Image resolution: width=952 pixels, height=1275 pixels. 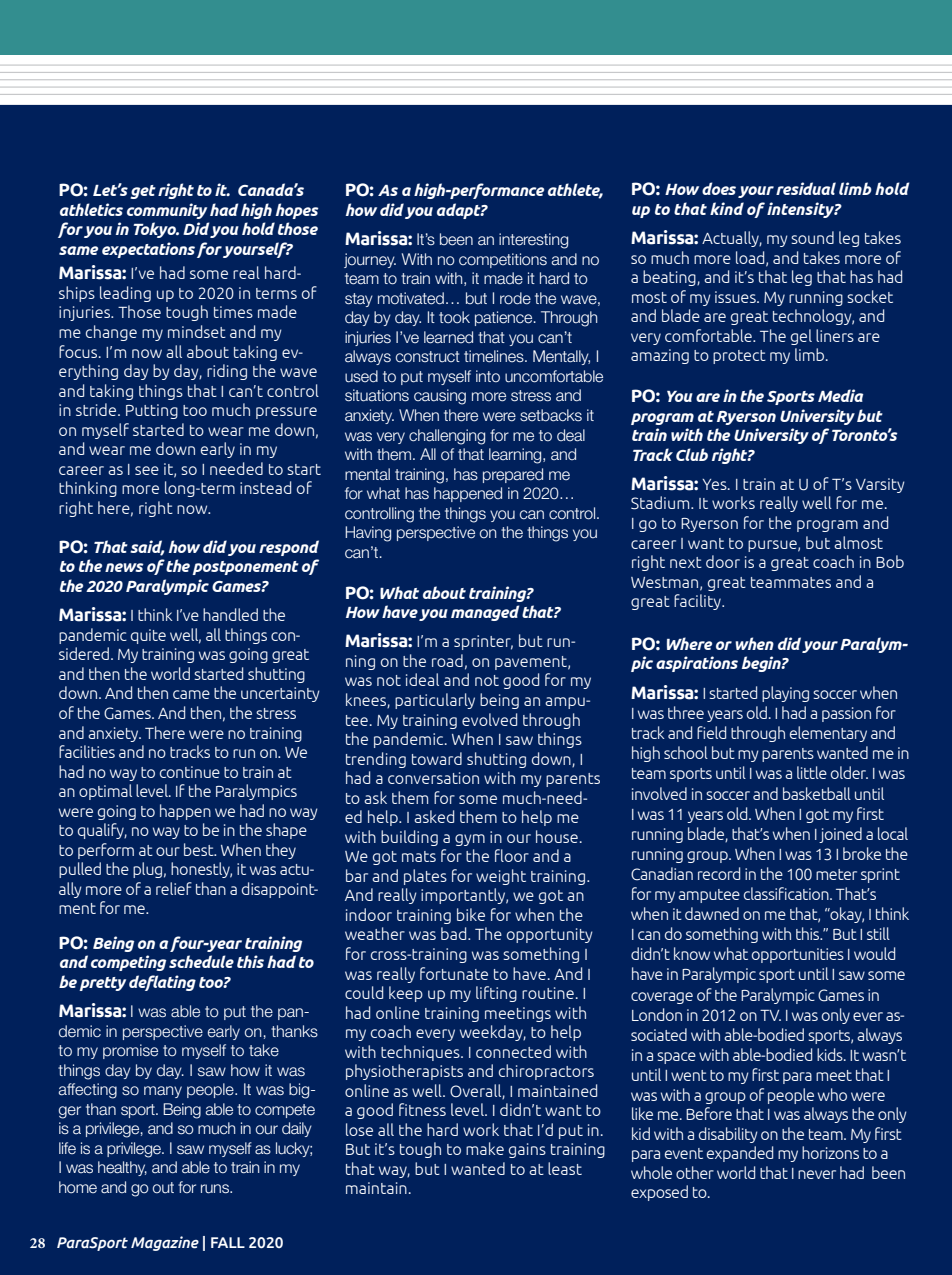 I want to click on community, so click(x=167, y=211).
